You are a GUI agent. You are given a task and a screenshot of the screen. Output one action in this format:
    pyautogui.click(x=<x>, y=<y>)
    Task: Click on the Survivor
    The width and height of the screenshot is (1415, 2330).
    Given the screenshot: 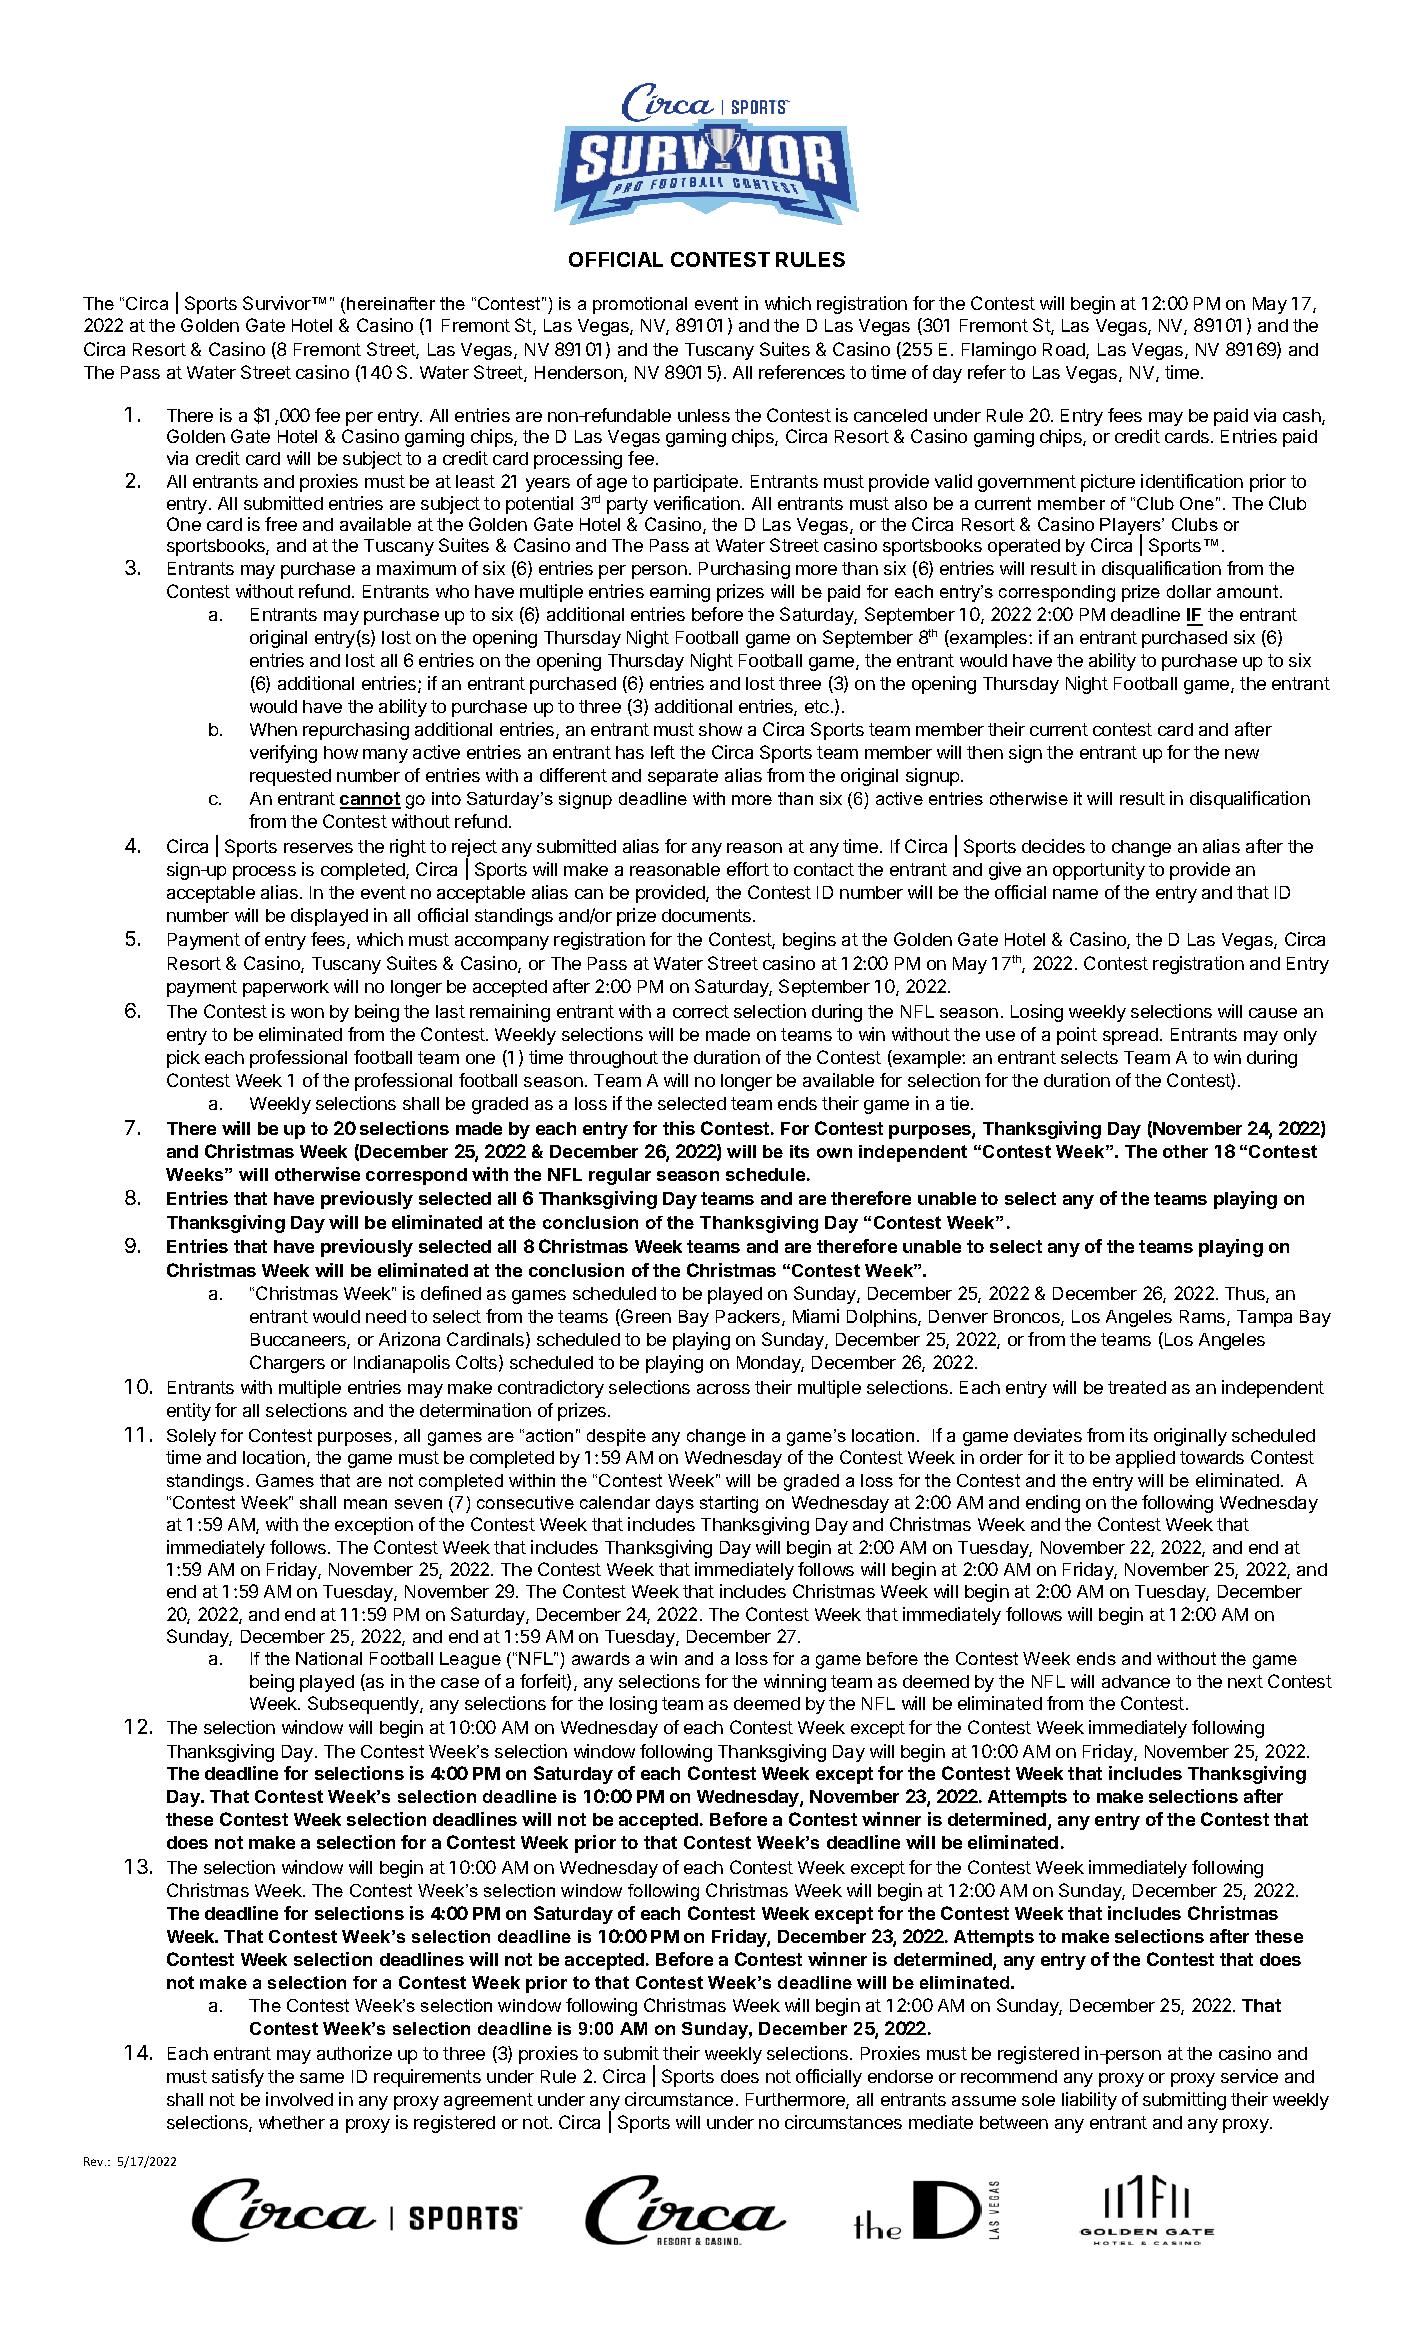 What is the action you would take?
    pyautogui.click(x=278, y=303)
